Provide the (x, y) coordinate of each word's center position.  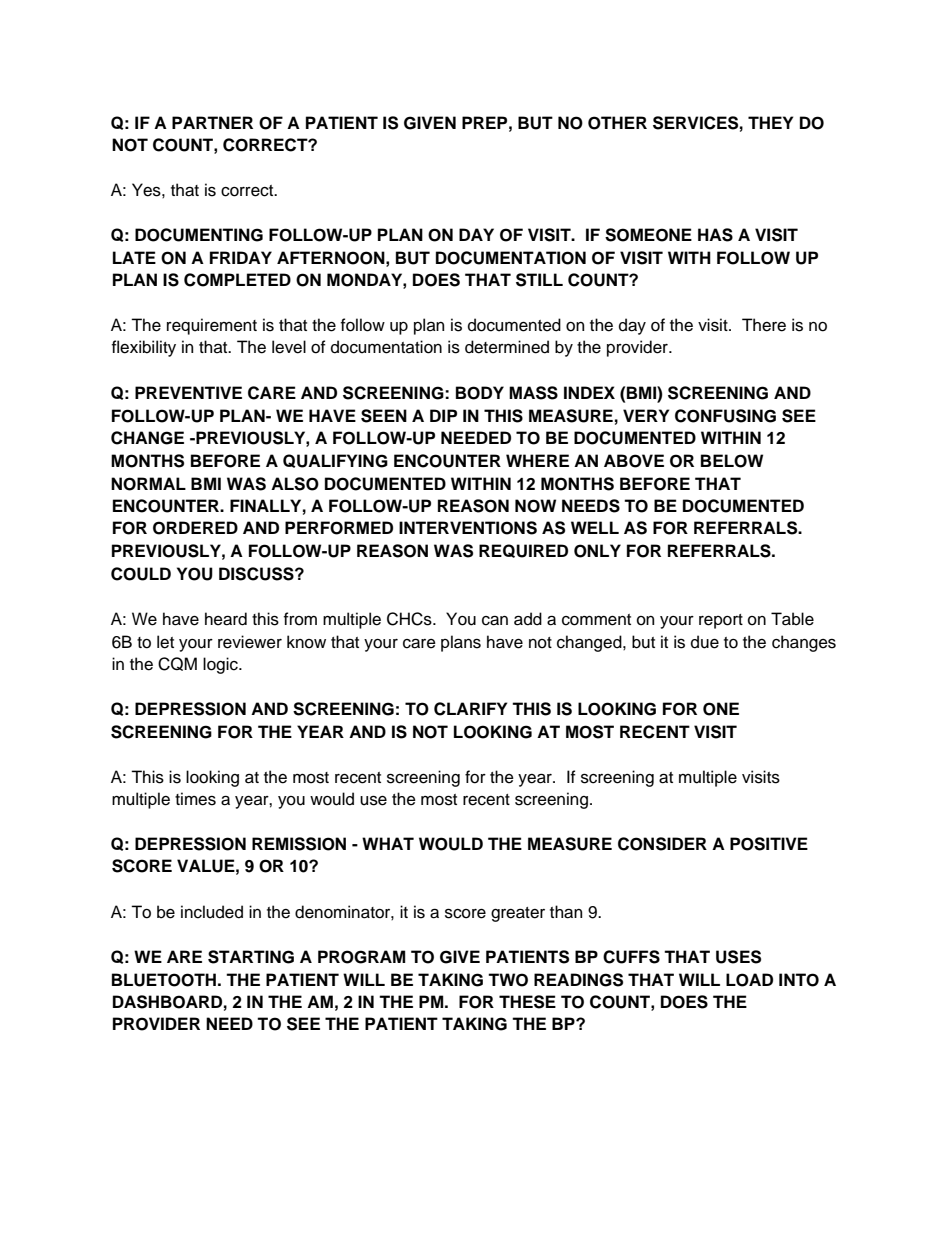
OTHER (617, 123)
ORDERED (195, 528)
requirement (212, 326)
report (721, 621)
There (764, 325)
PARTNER (212, 122)
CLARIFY (470, 709)
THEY (770, 122)
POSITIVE (769, 844)
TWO (508, 980)
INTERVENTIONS (468, 528)
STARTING (251, 957)
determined (507, 347)
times (195, 799)
